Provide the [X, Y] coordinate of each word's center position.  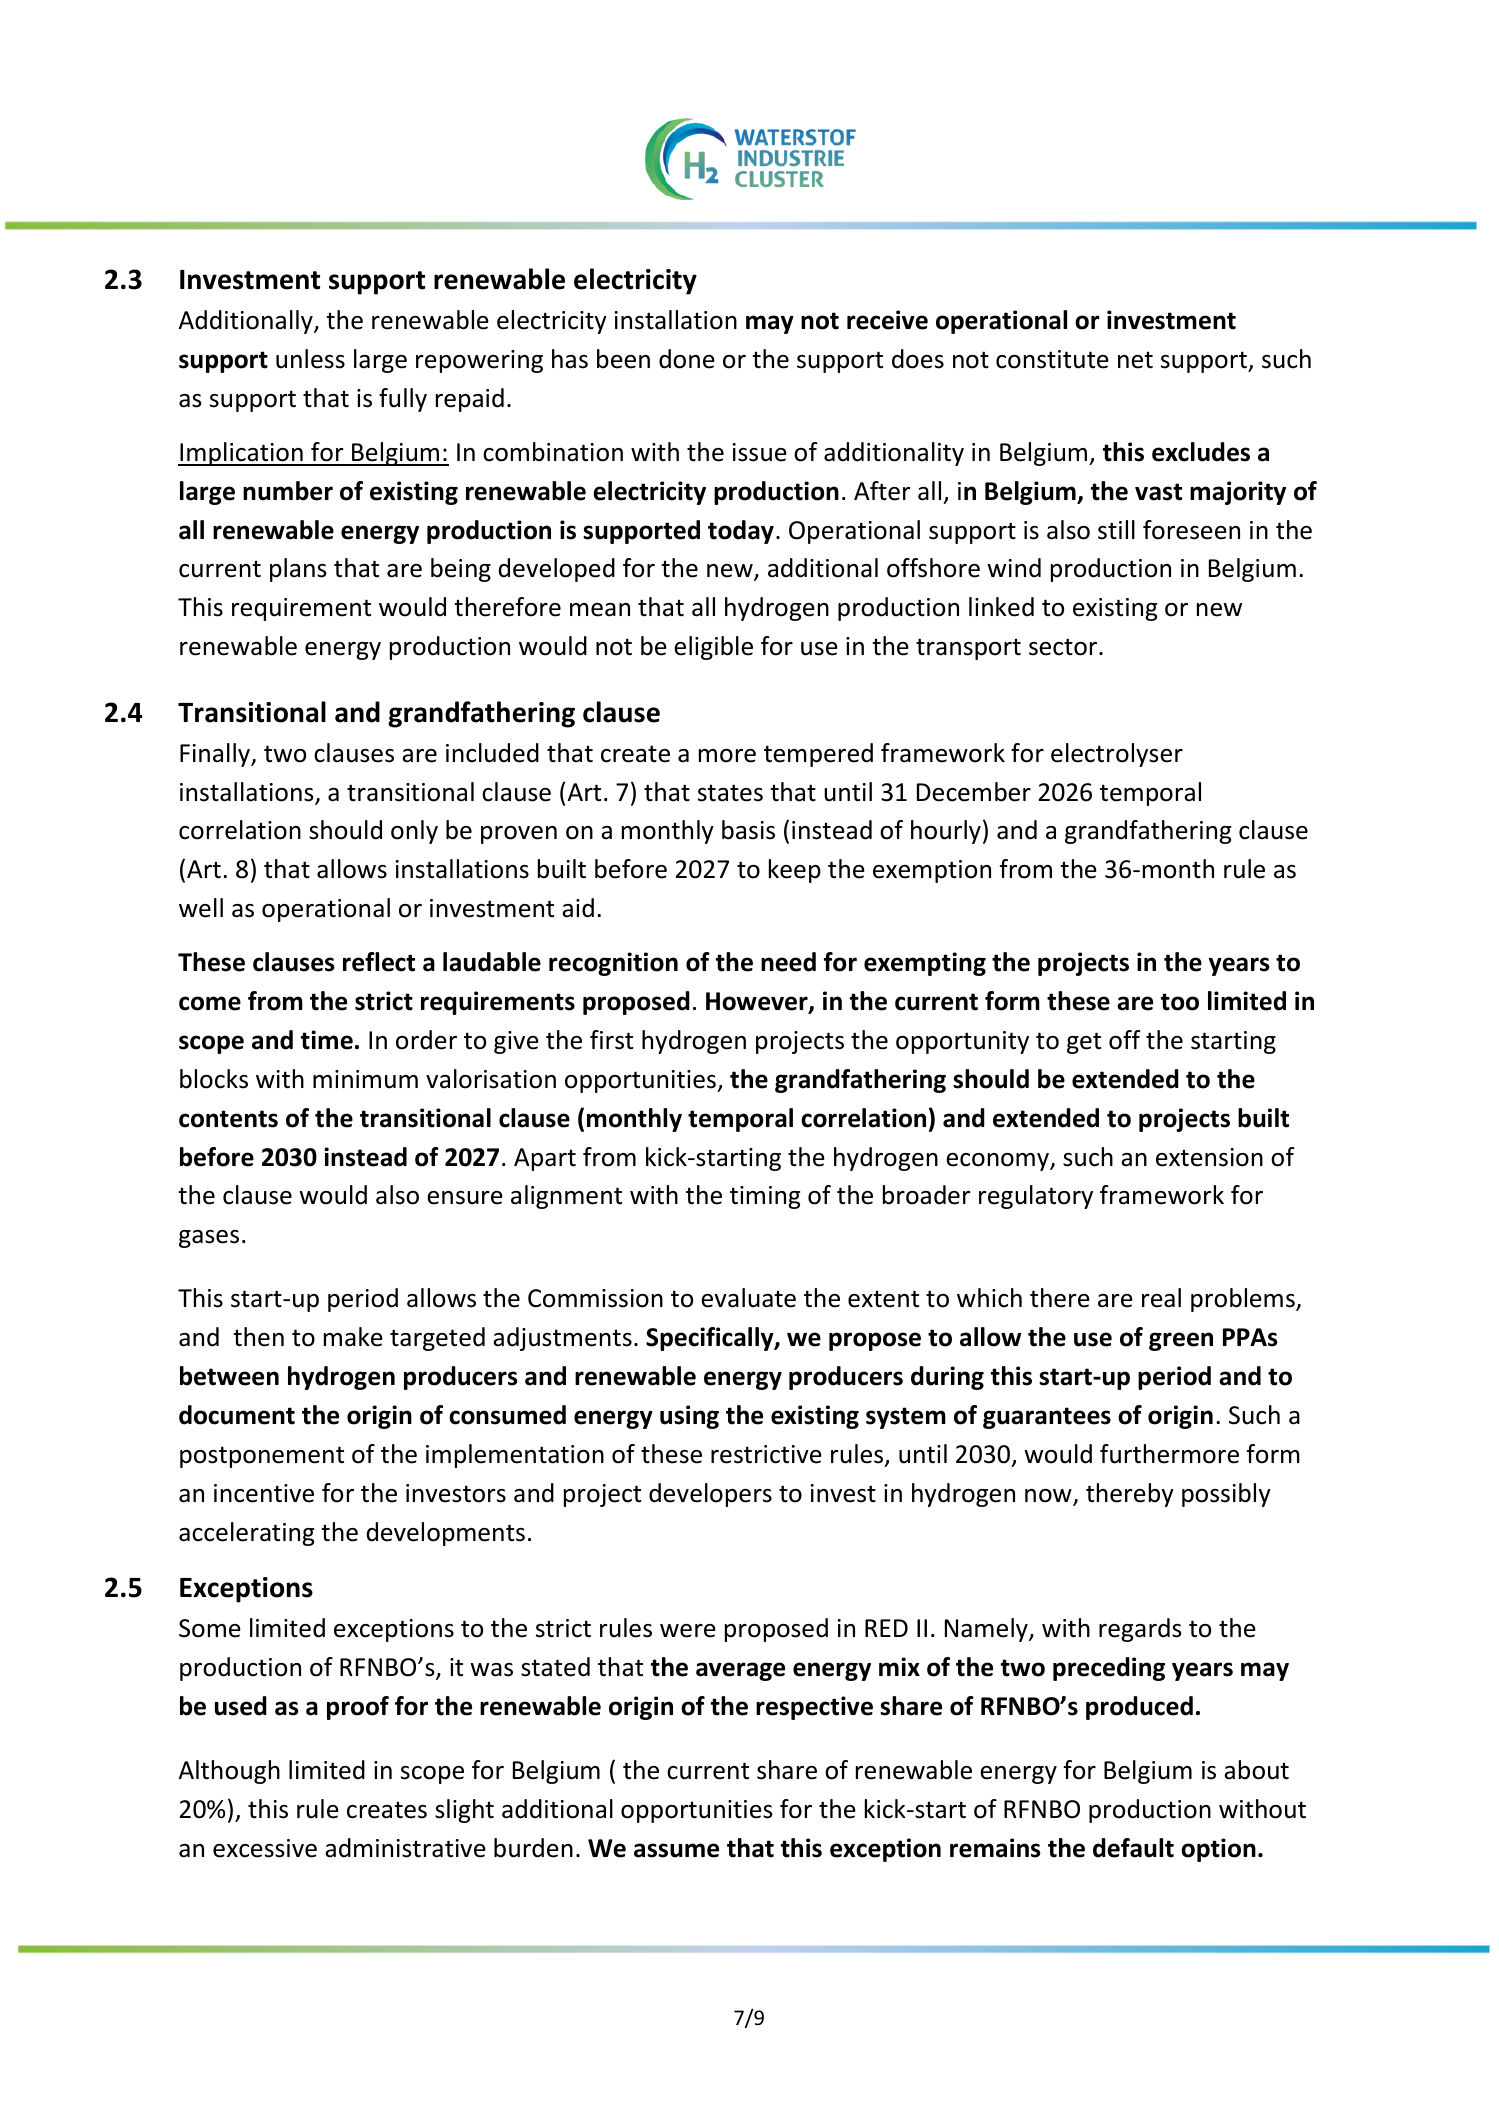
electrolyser [1117, 755]
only [414, 832]
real [1161, 1298]
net [1135, 360]
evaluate [748, 1298]
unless [310, 359]
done [687, 359]
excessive [265, 1848]
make [353, 1337]
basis [748, 830]
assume [676, 1850]
